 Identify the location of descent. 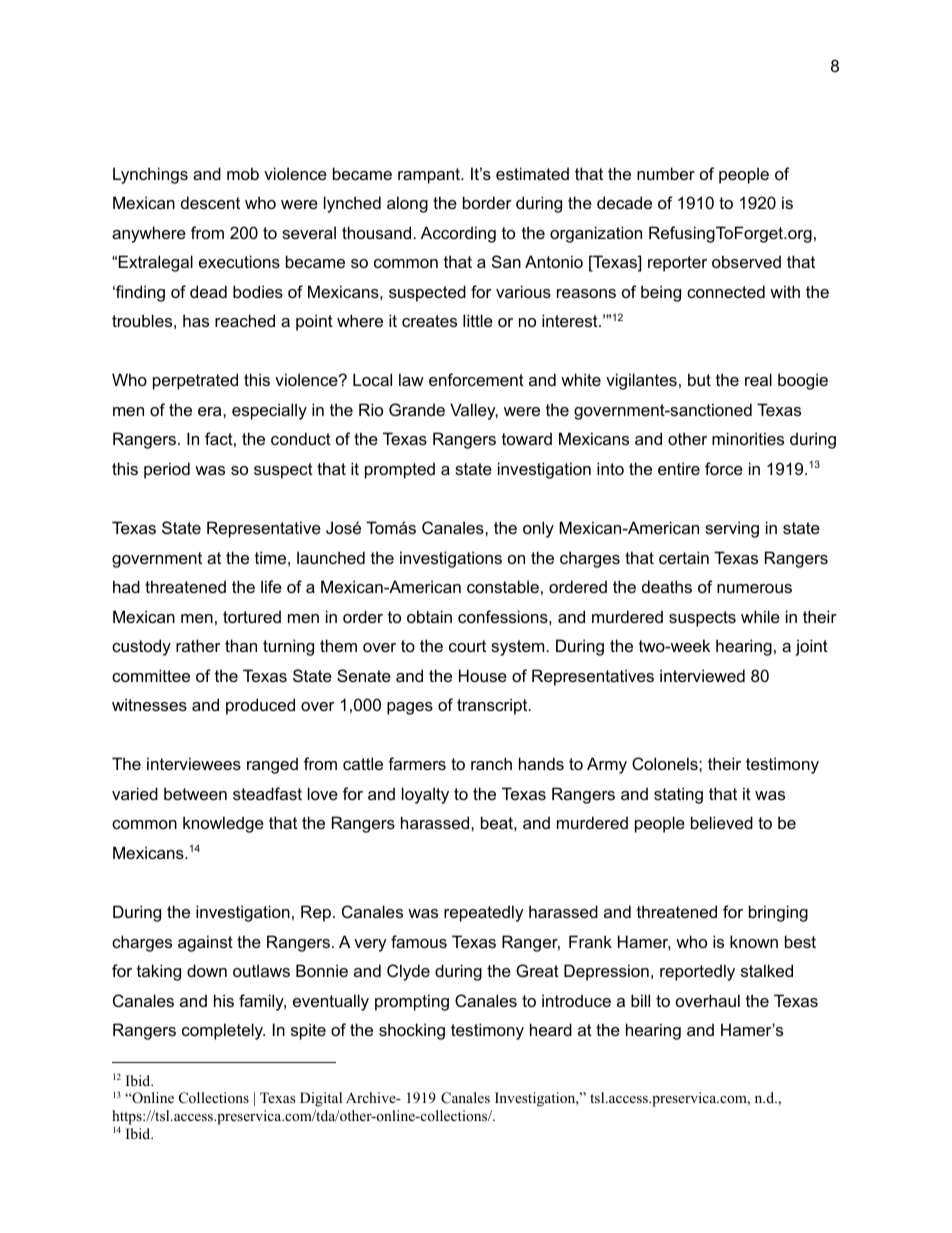
(210, 202).
